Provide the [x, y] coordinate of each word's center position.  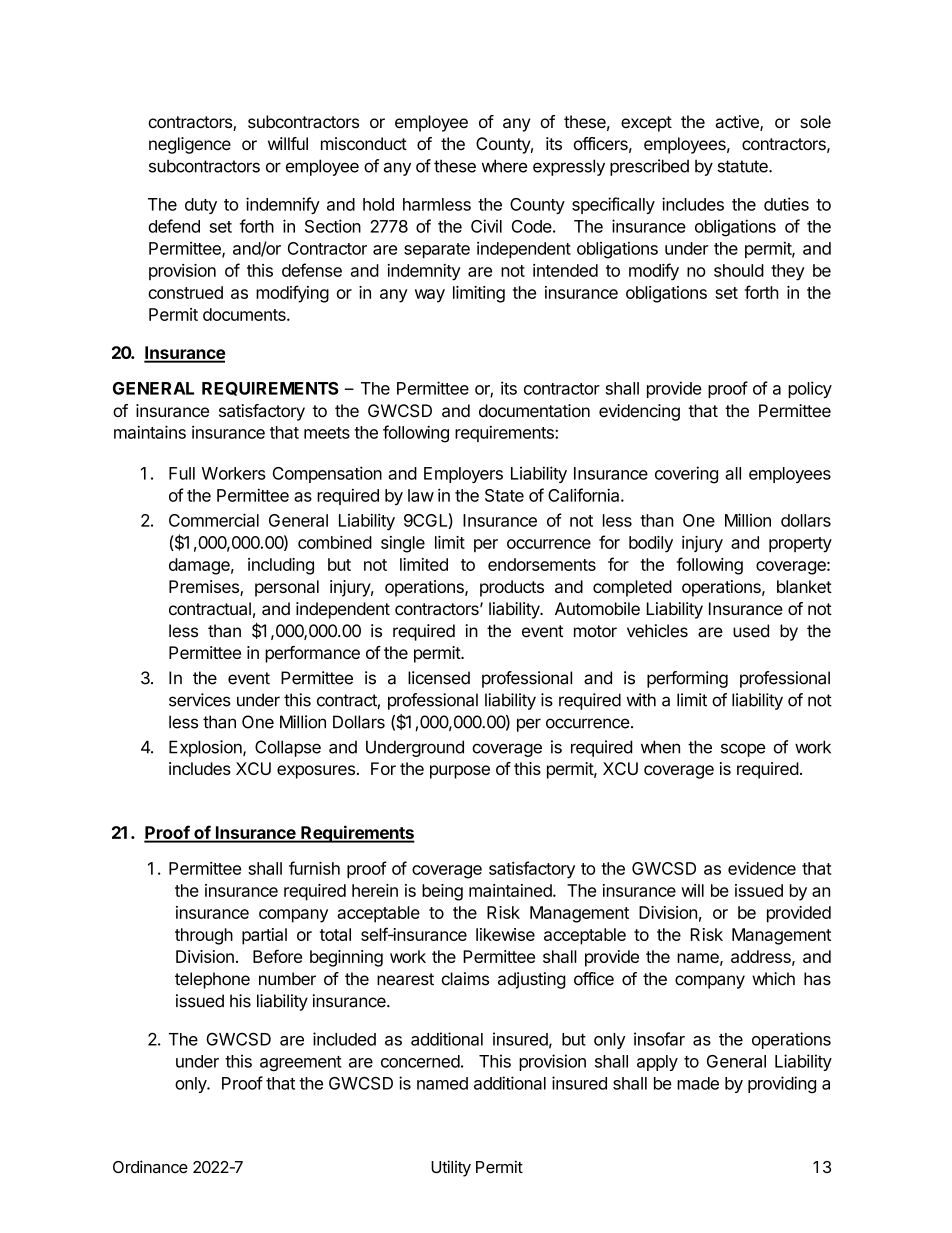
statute [744, 166]
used [751, 631]
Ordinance [150, 1166]
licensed [439, 678]
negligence [190, 145]
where [504, 166]
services [200, 700]
